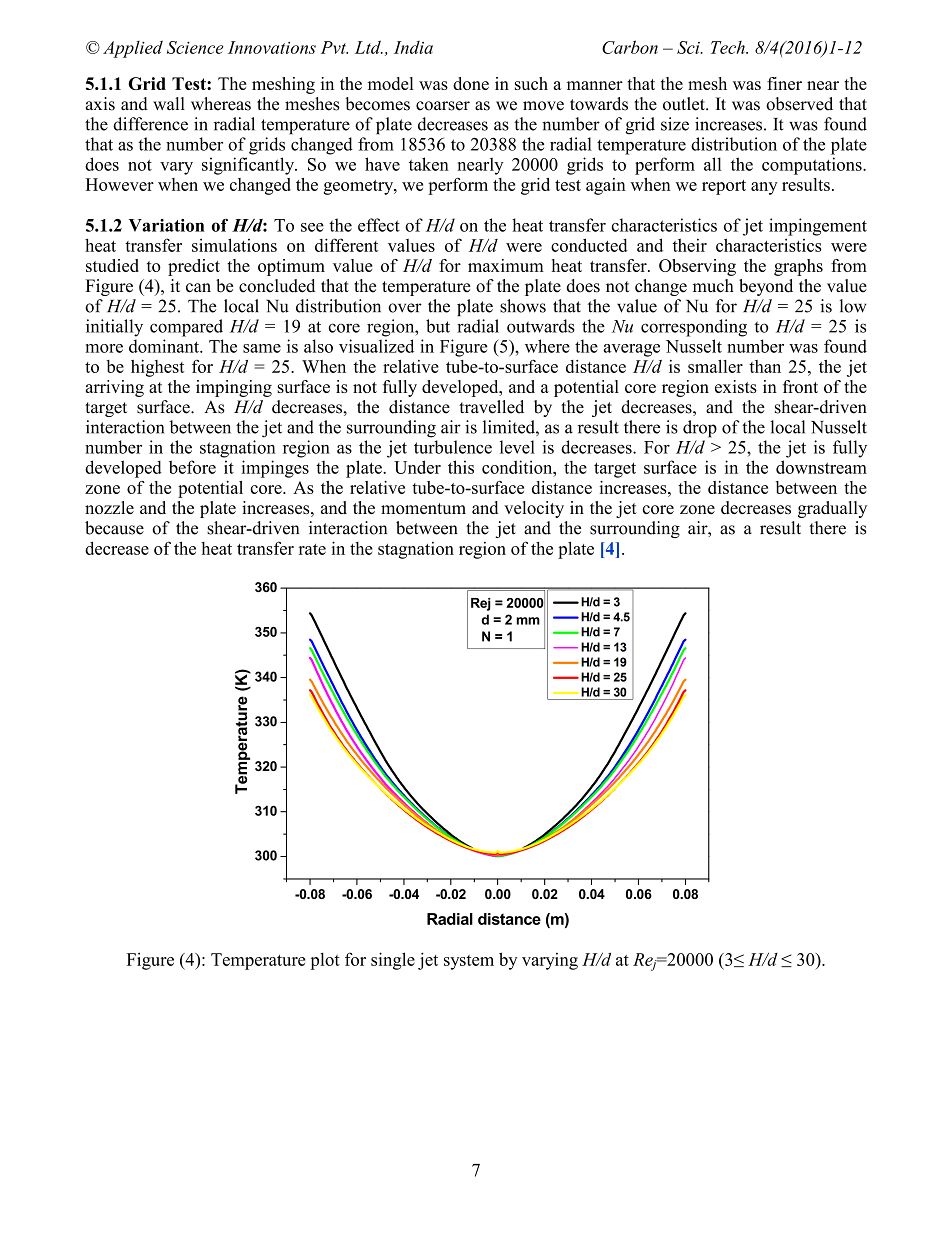  Describe the element at coordinates (784, 83) in the document. I see `finer` at that location.
